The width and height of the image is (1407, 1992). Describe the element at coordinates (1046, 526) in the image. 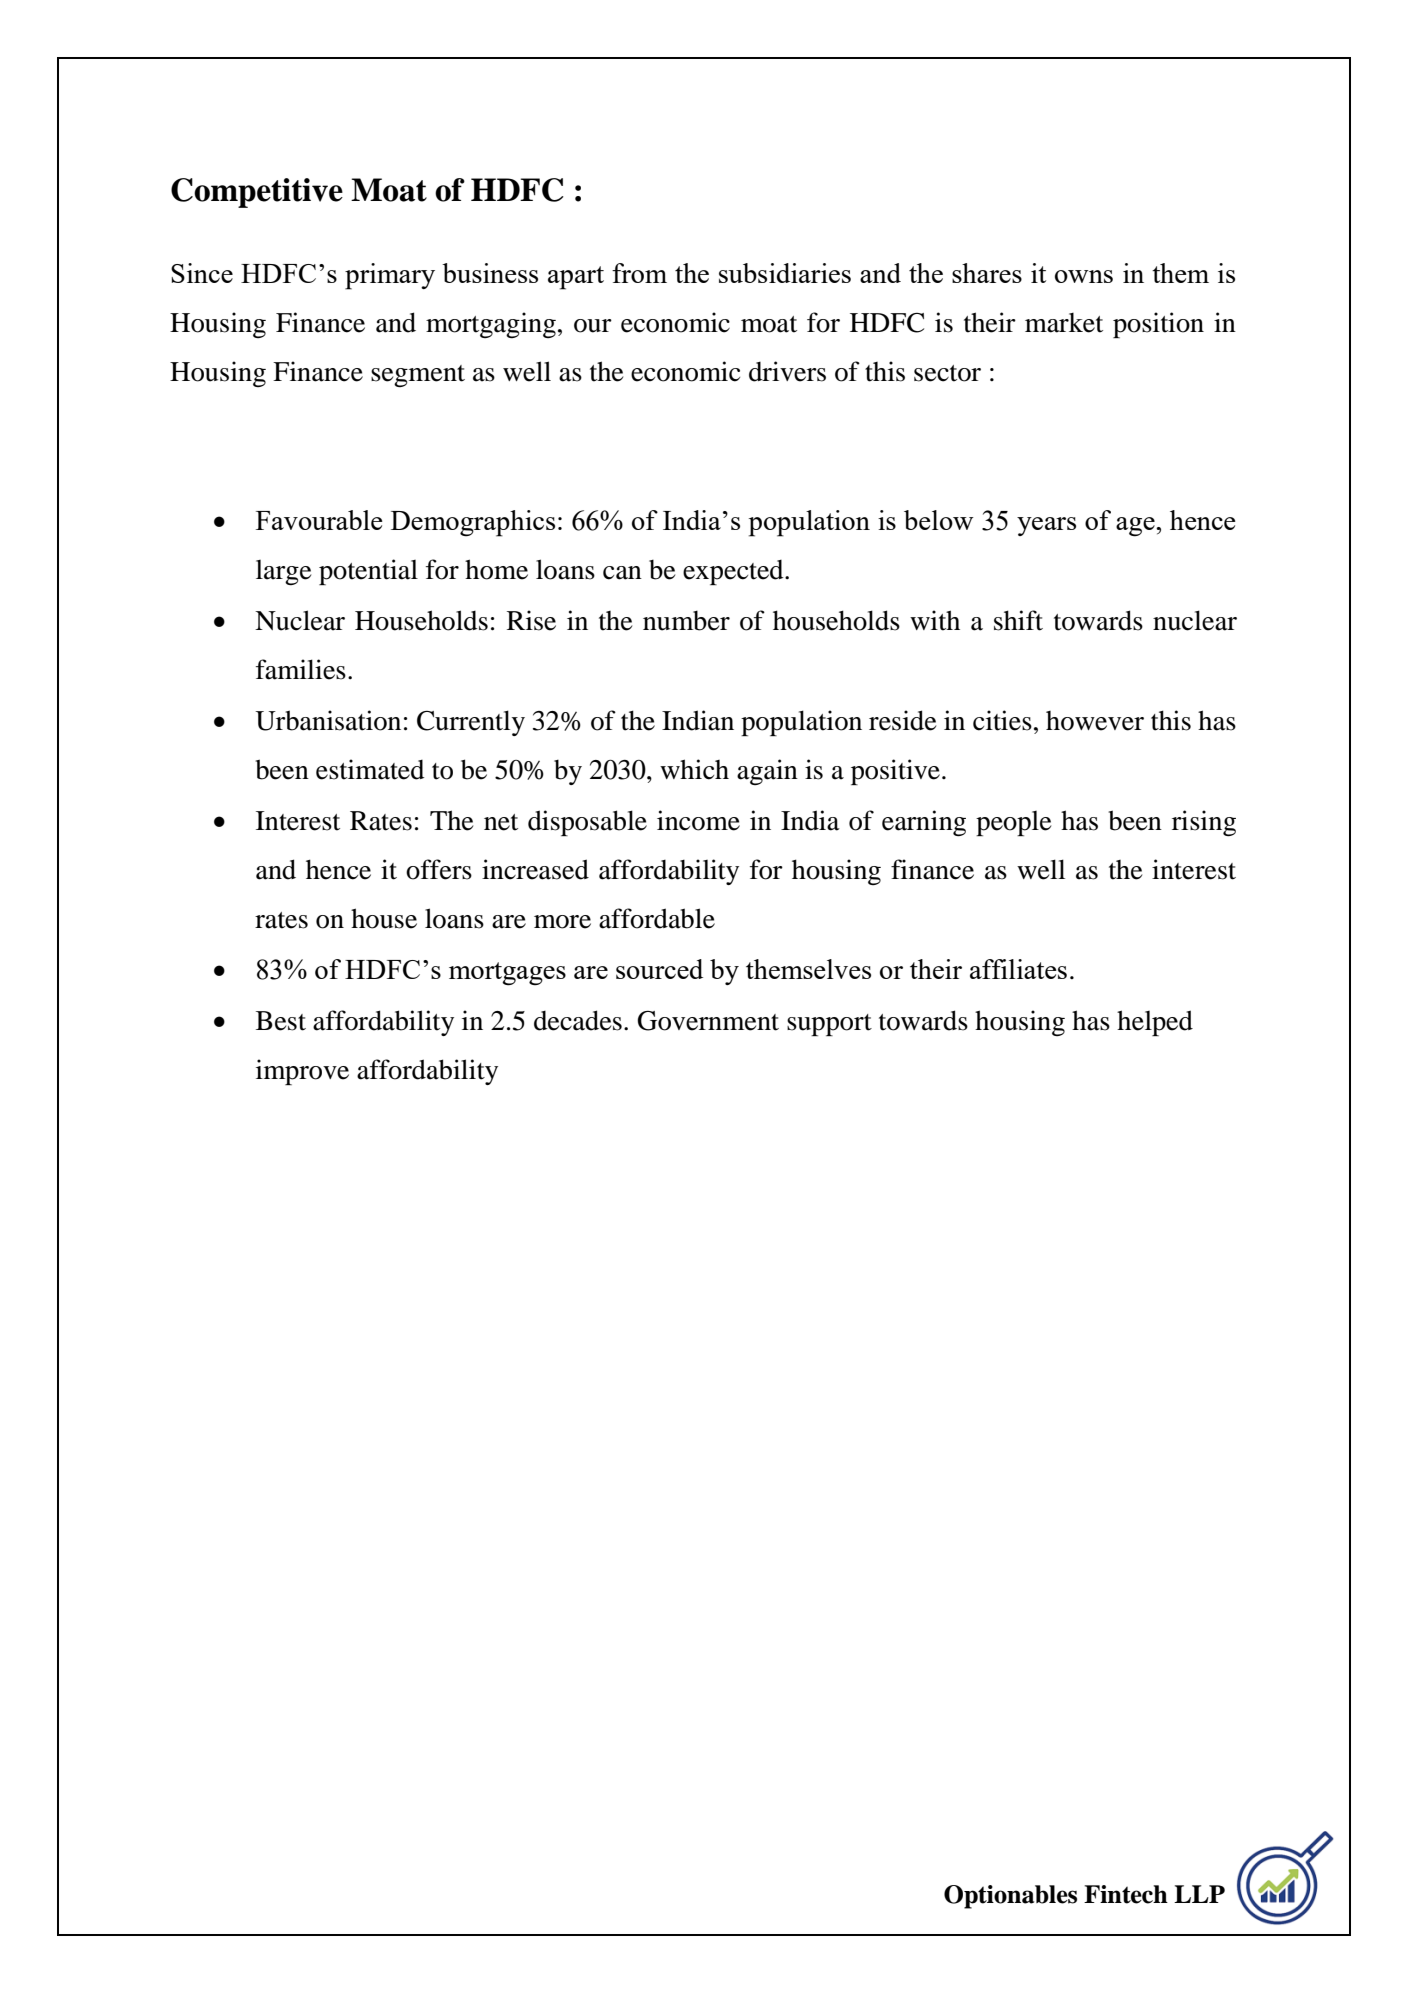

I see `years` at that location.
